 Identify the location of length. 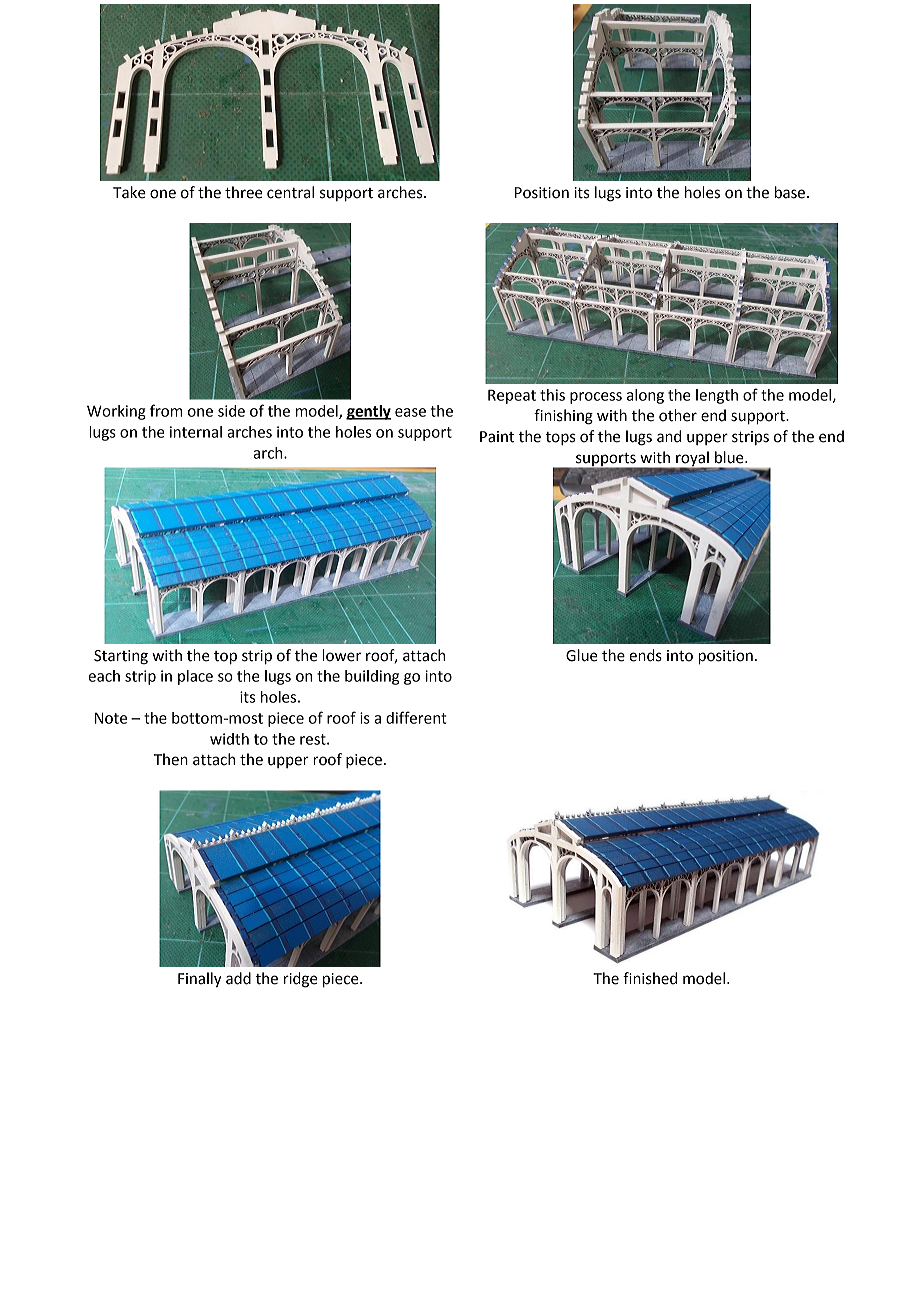
(717, 396).
